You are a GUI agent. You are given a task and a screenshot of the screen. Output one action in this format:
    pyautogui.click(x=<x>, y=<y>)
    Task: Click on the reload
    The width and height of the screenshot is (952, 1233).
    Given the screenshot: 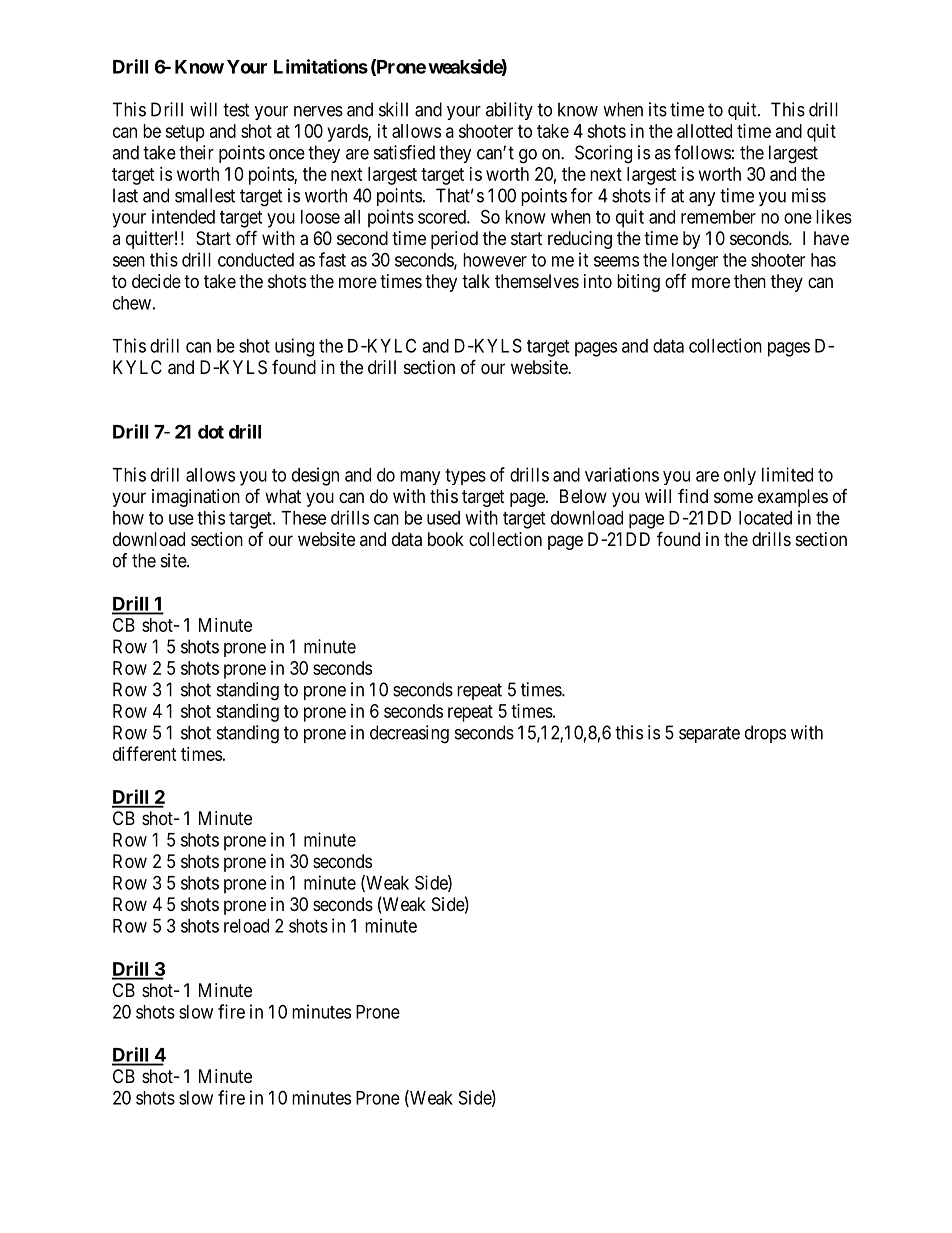 What is the action you would take?
    pyautogui.click(x=246, y=926)
